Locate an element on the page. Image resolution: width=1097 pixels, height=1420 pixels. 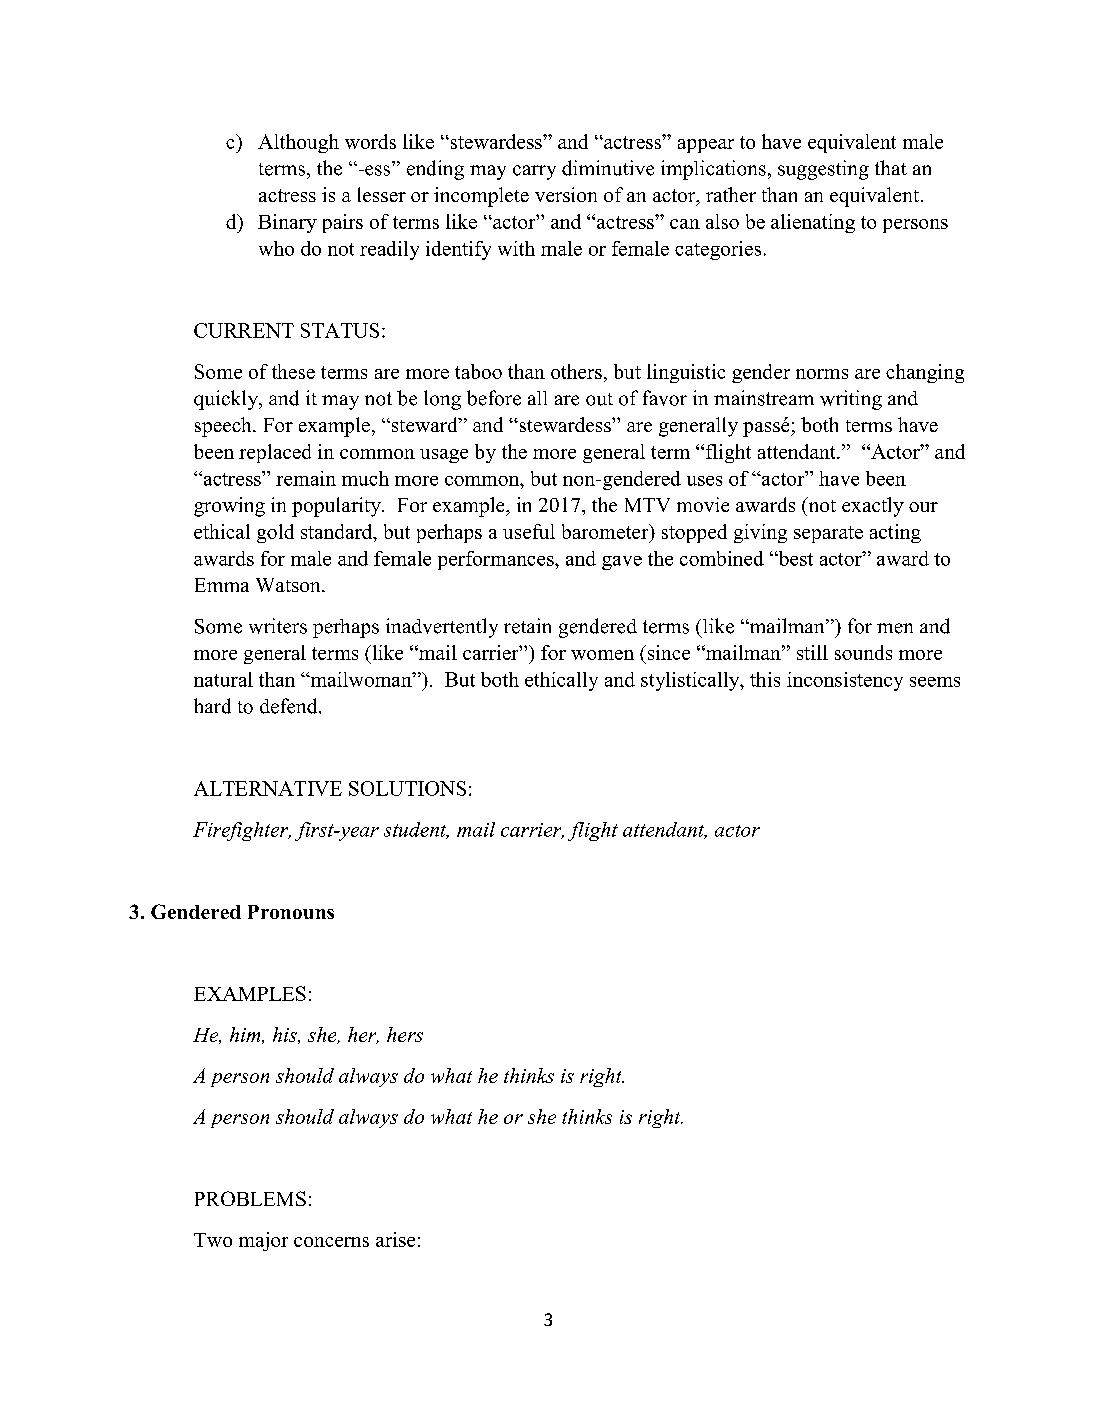
separate is located at coordinates (828, 534).
